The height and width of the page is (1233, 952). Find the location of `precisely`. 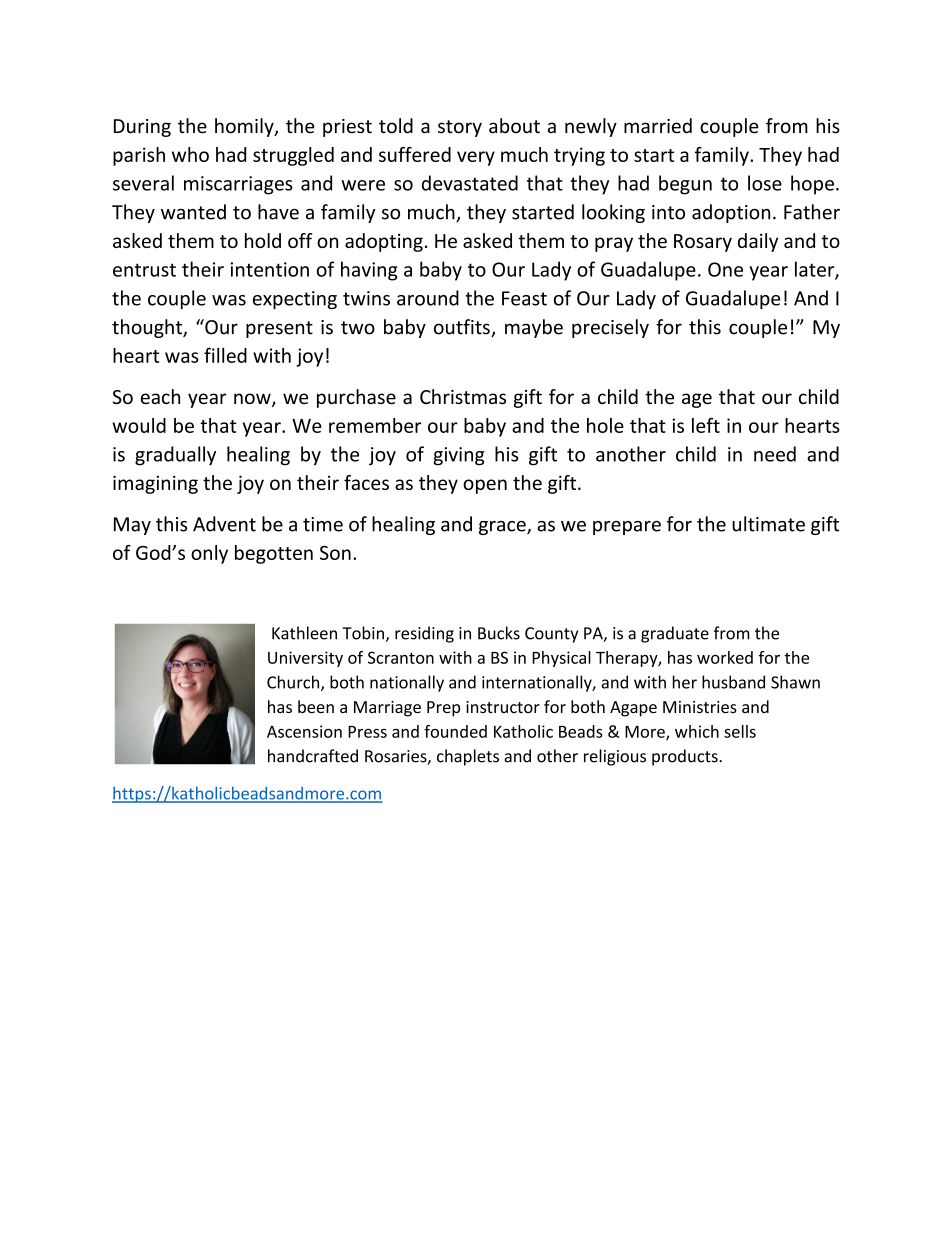

precisely is located at coordinates (610, 328).
